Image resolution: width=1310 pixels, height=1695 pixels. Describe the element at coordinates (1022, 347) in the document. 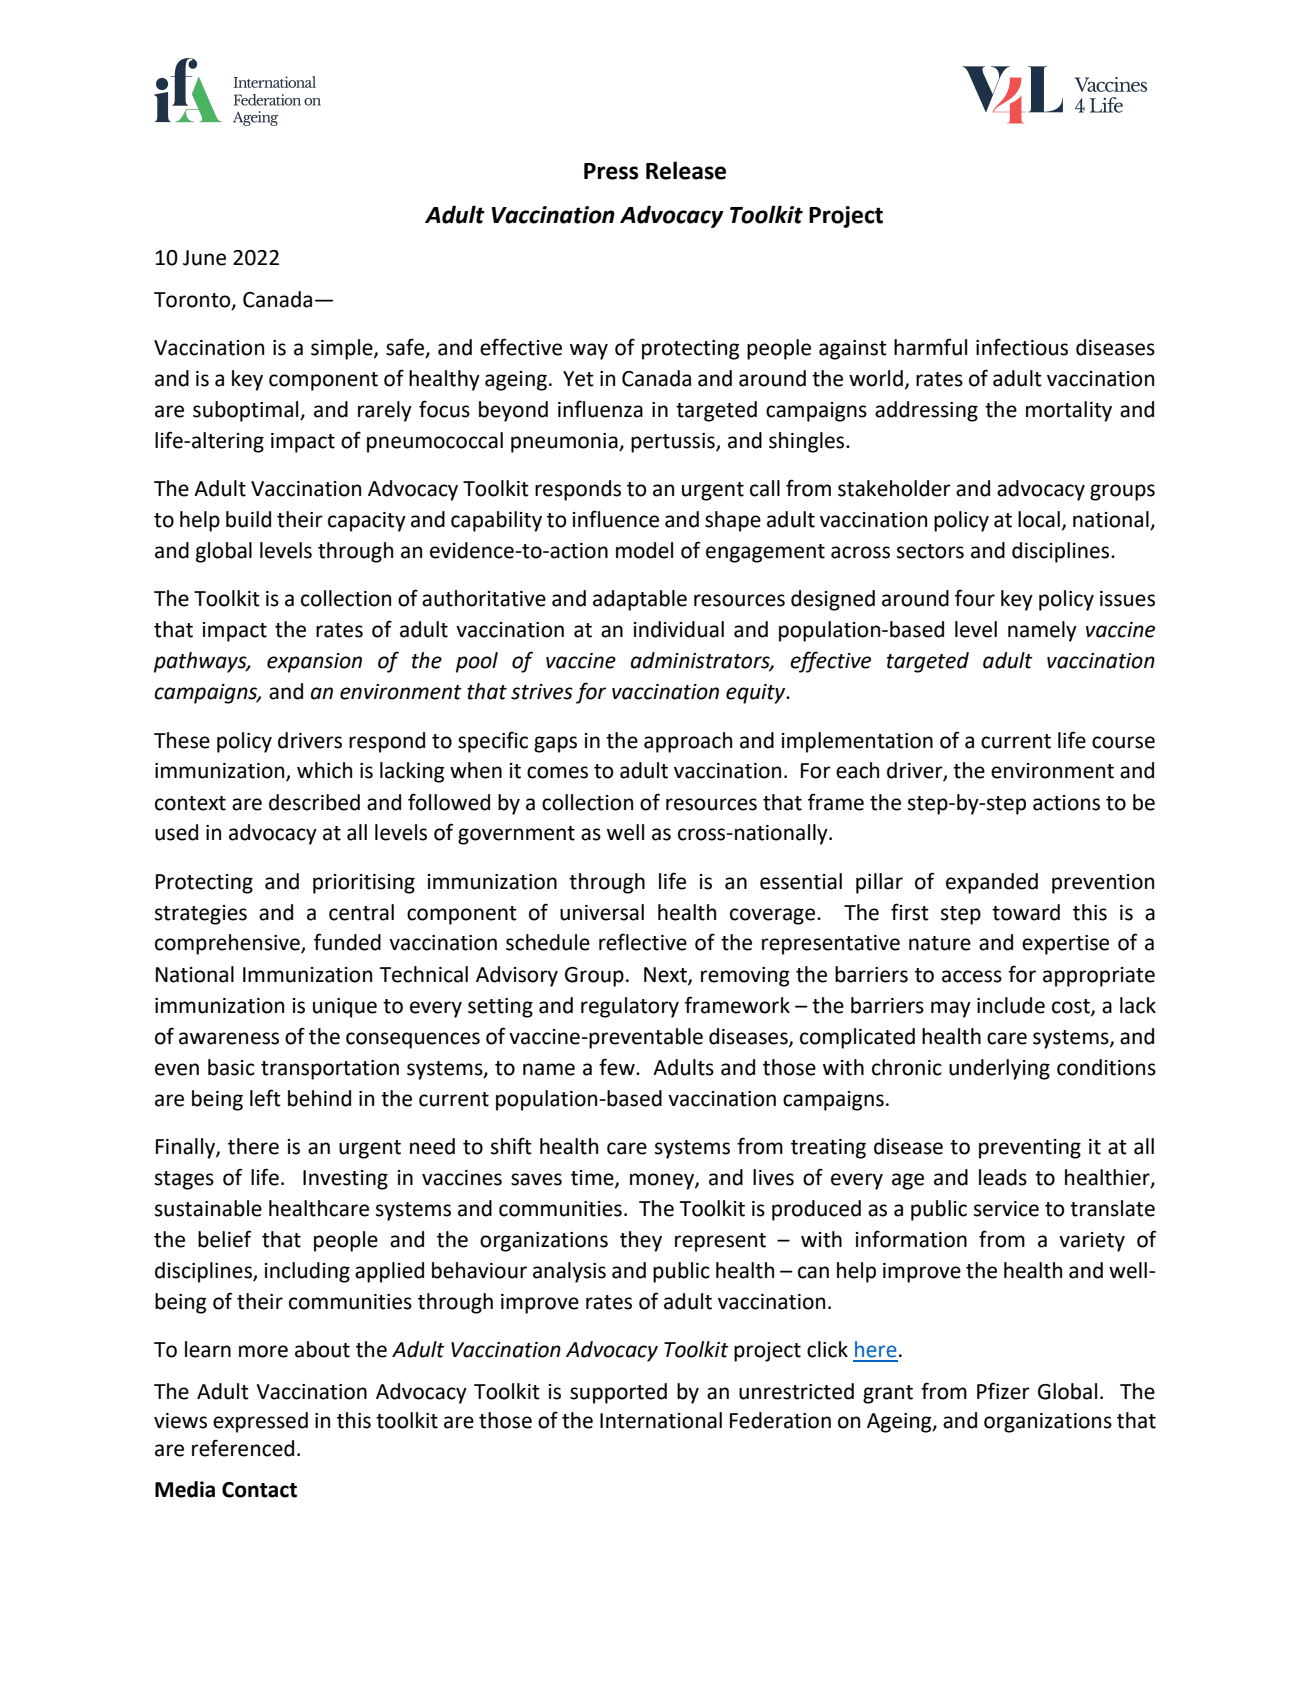

I see `infectious` at that location.
